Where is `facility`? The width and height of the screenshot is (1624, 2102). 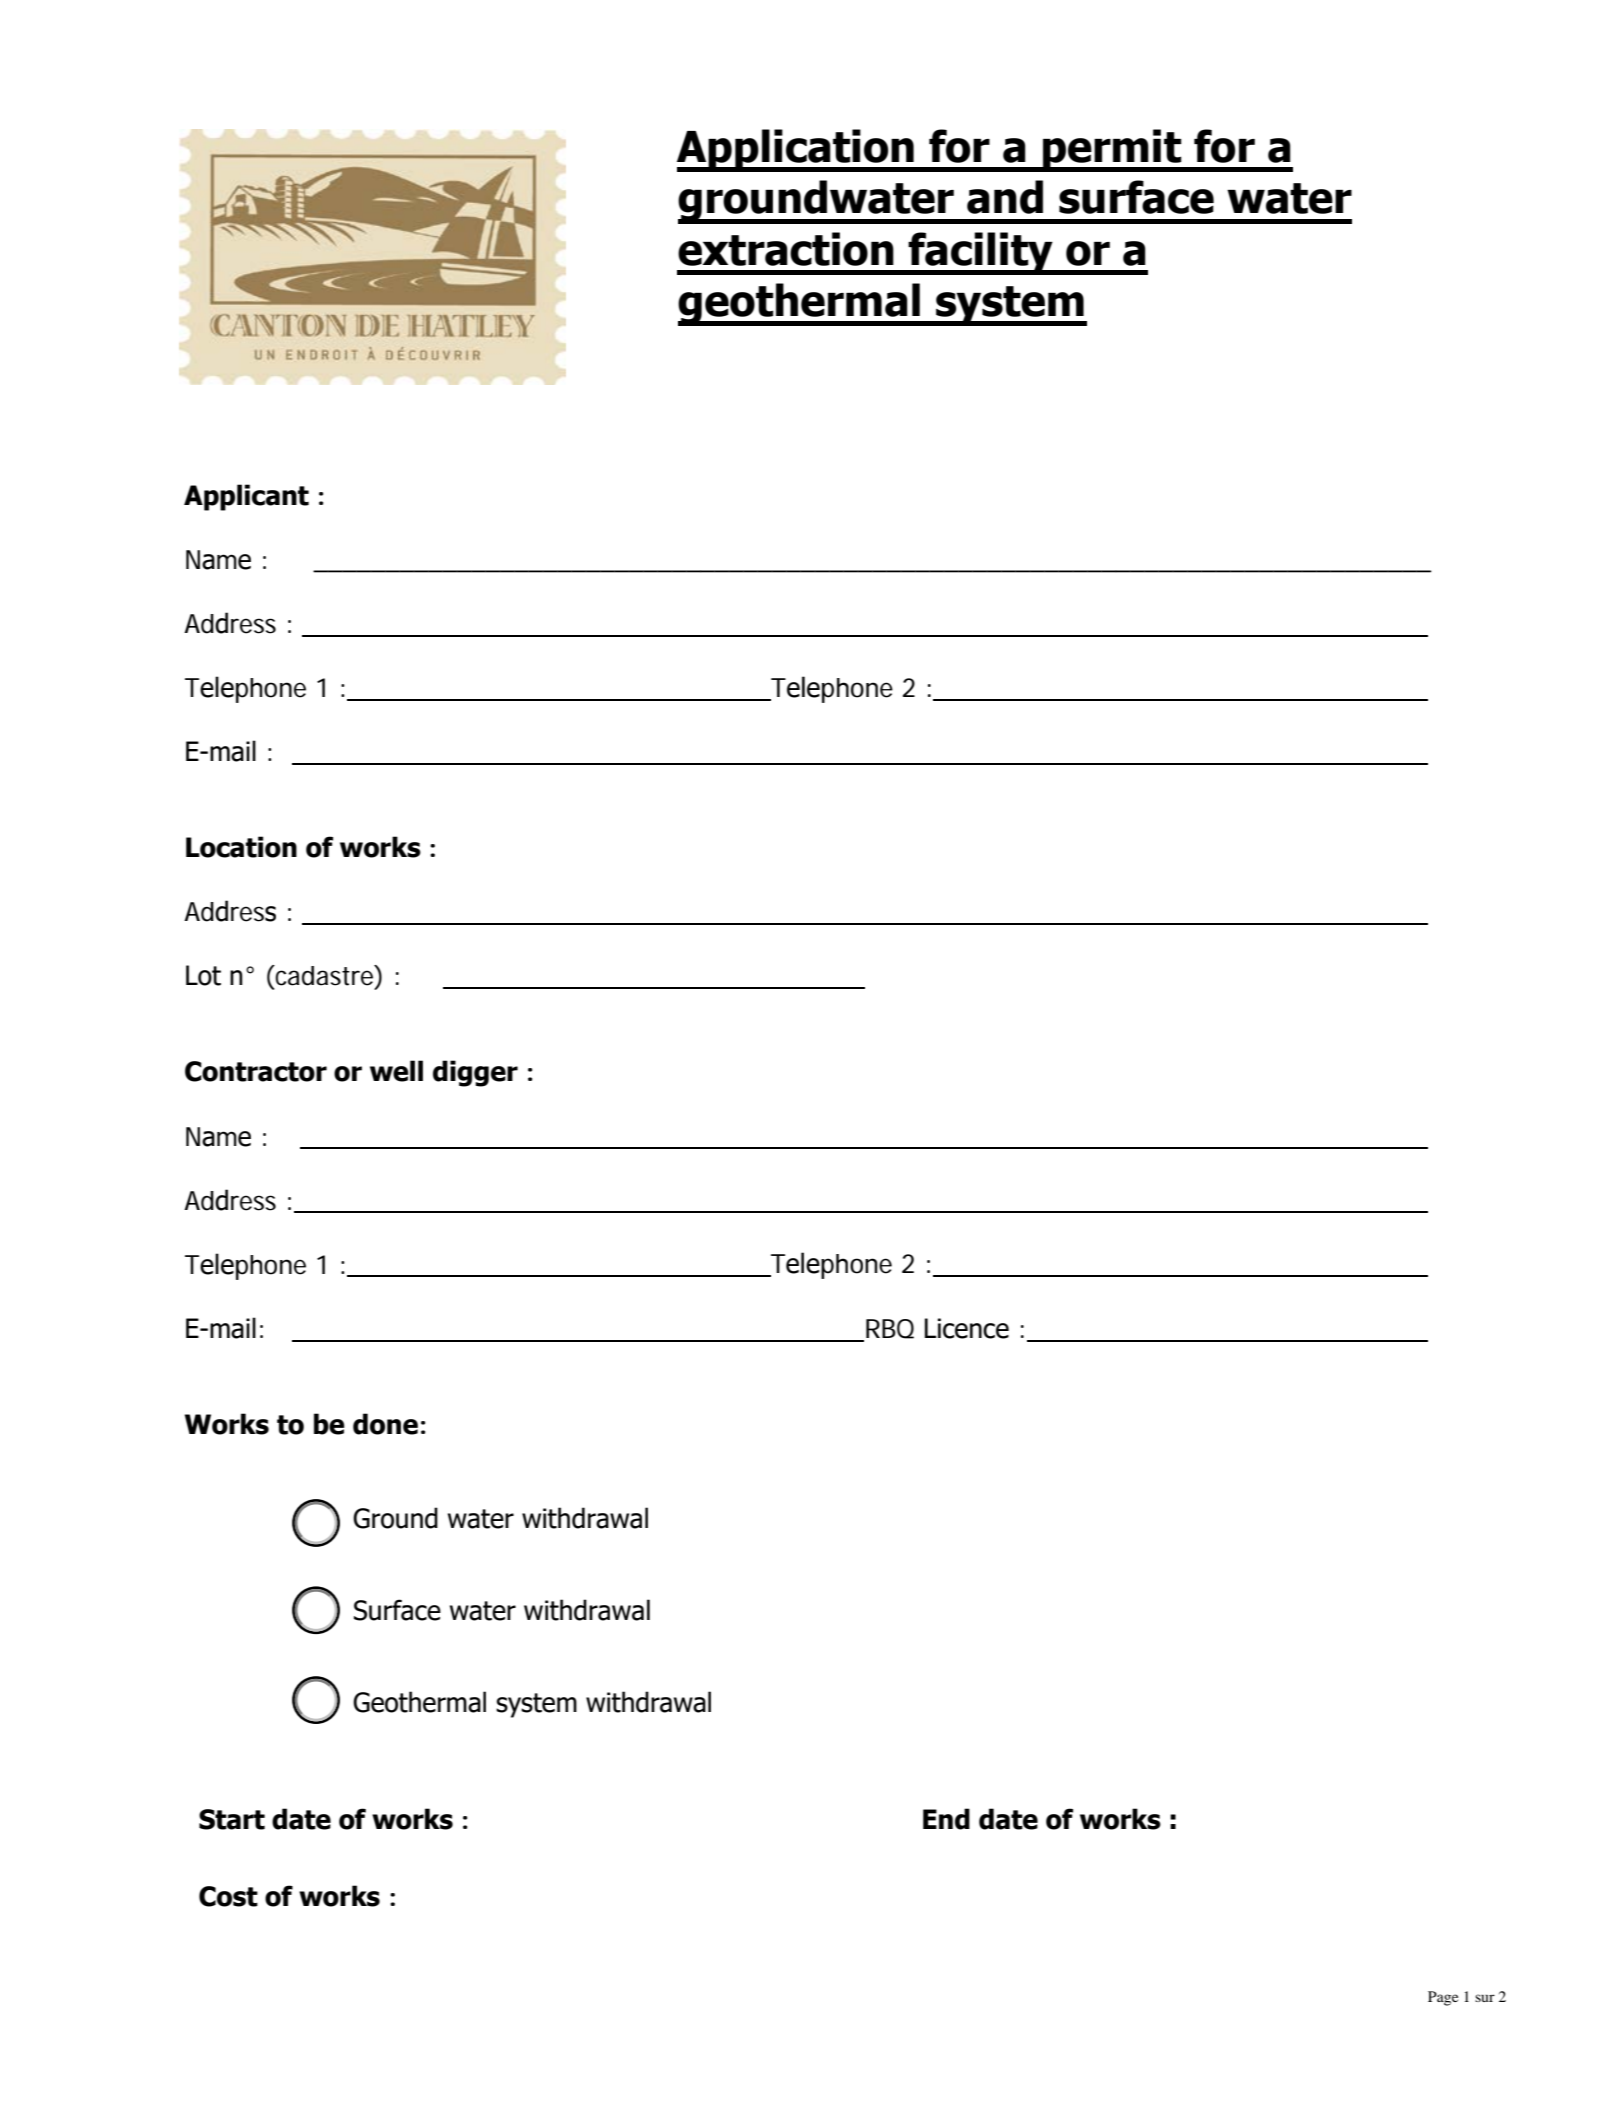
facility is located at coordinates (980, 253).
